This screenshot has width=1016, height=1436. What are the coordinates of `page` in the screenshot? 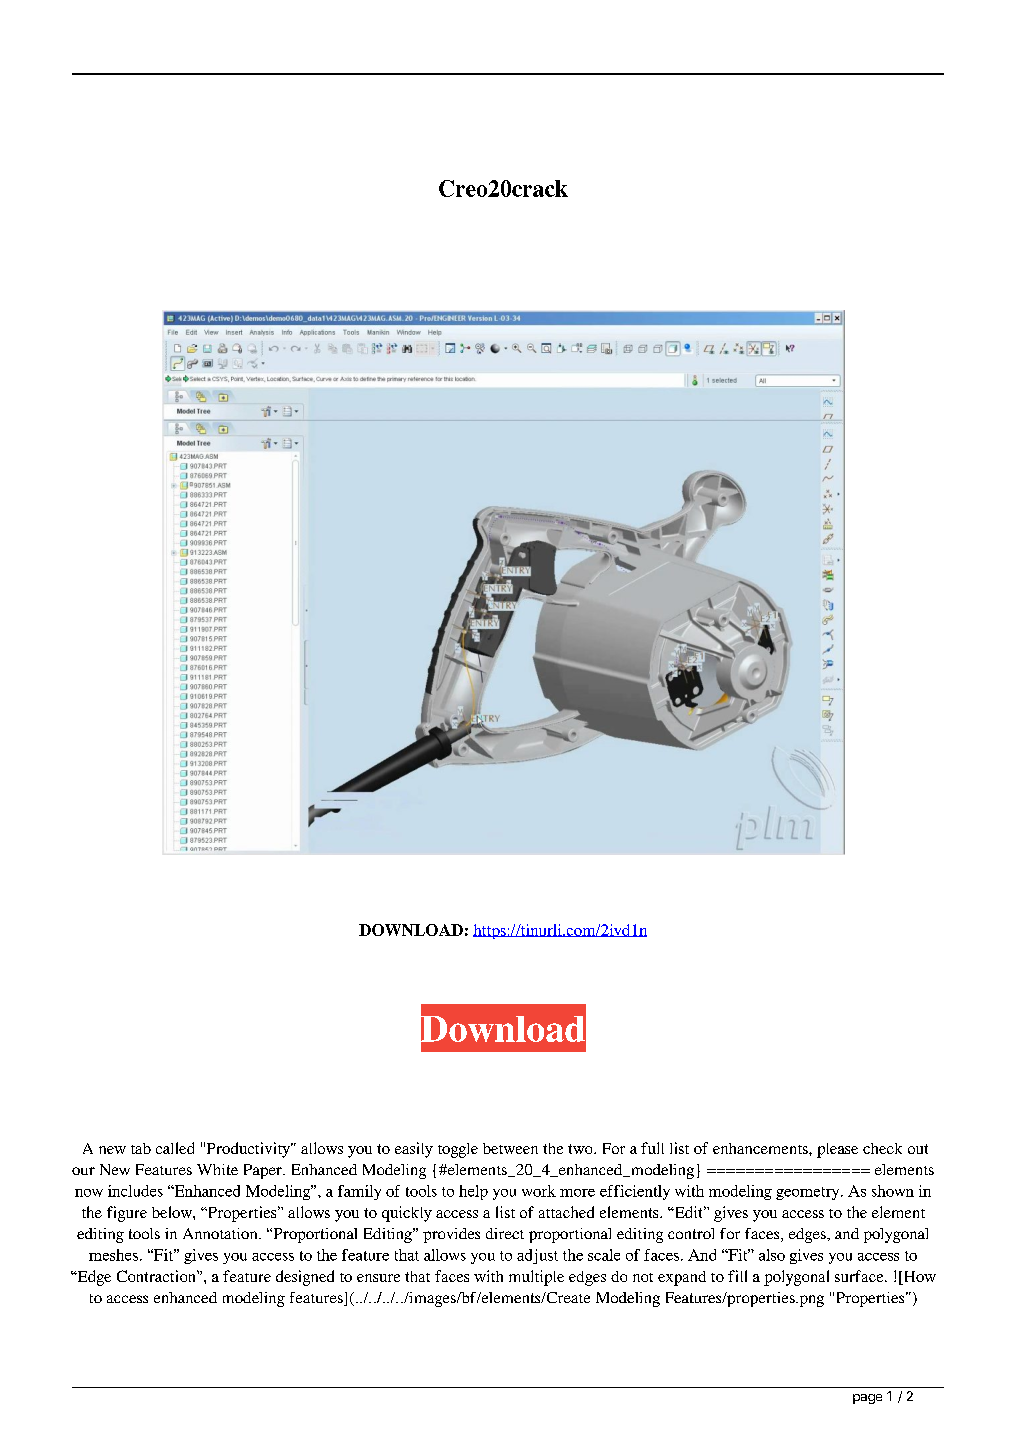 It's located at (867, 1399).
